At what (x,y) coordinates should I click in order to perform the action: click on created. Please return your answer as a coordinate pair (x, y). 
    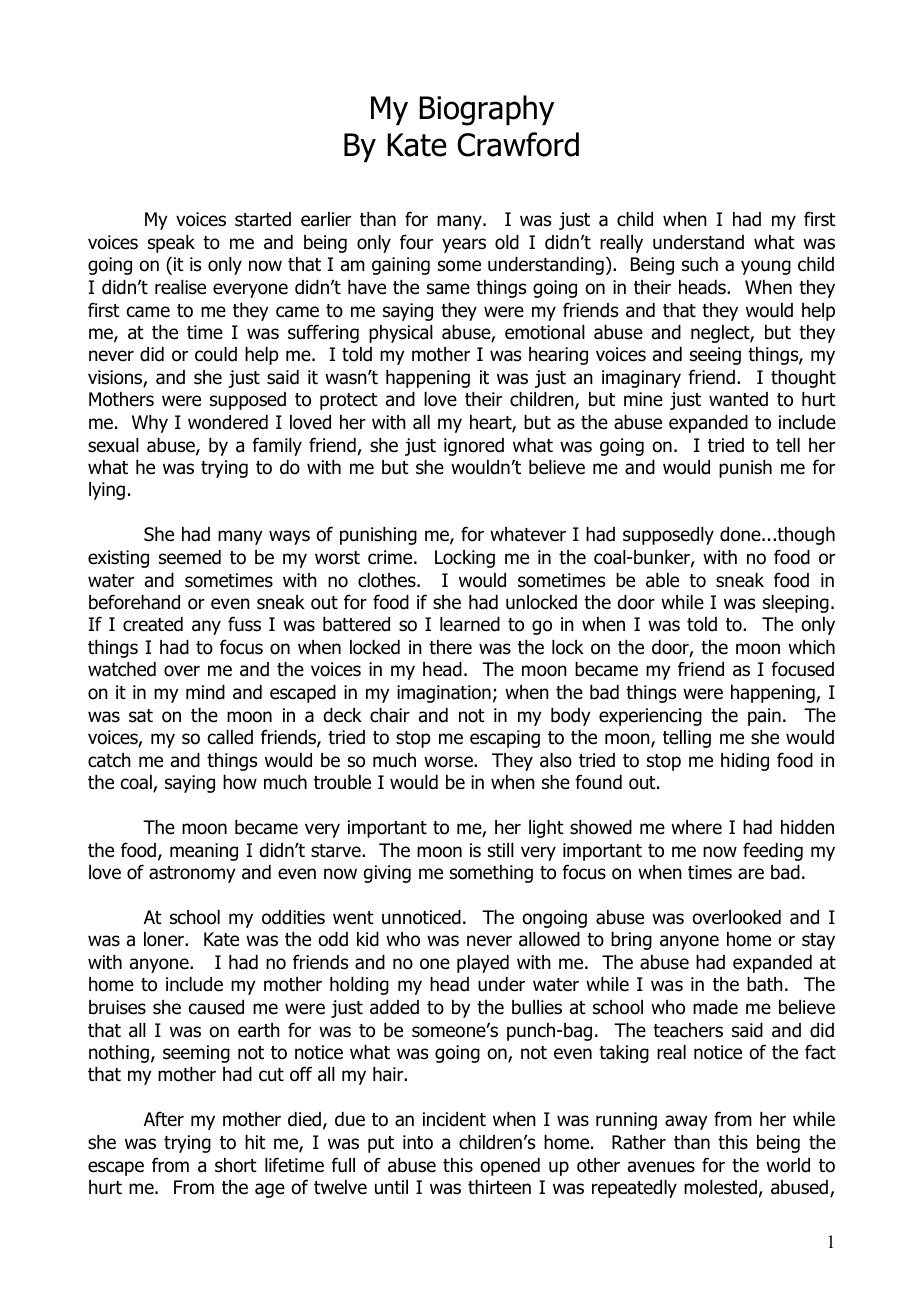
    Looking at the image, I should click on (153, 624).
